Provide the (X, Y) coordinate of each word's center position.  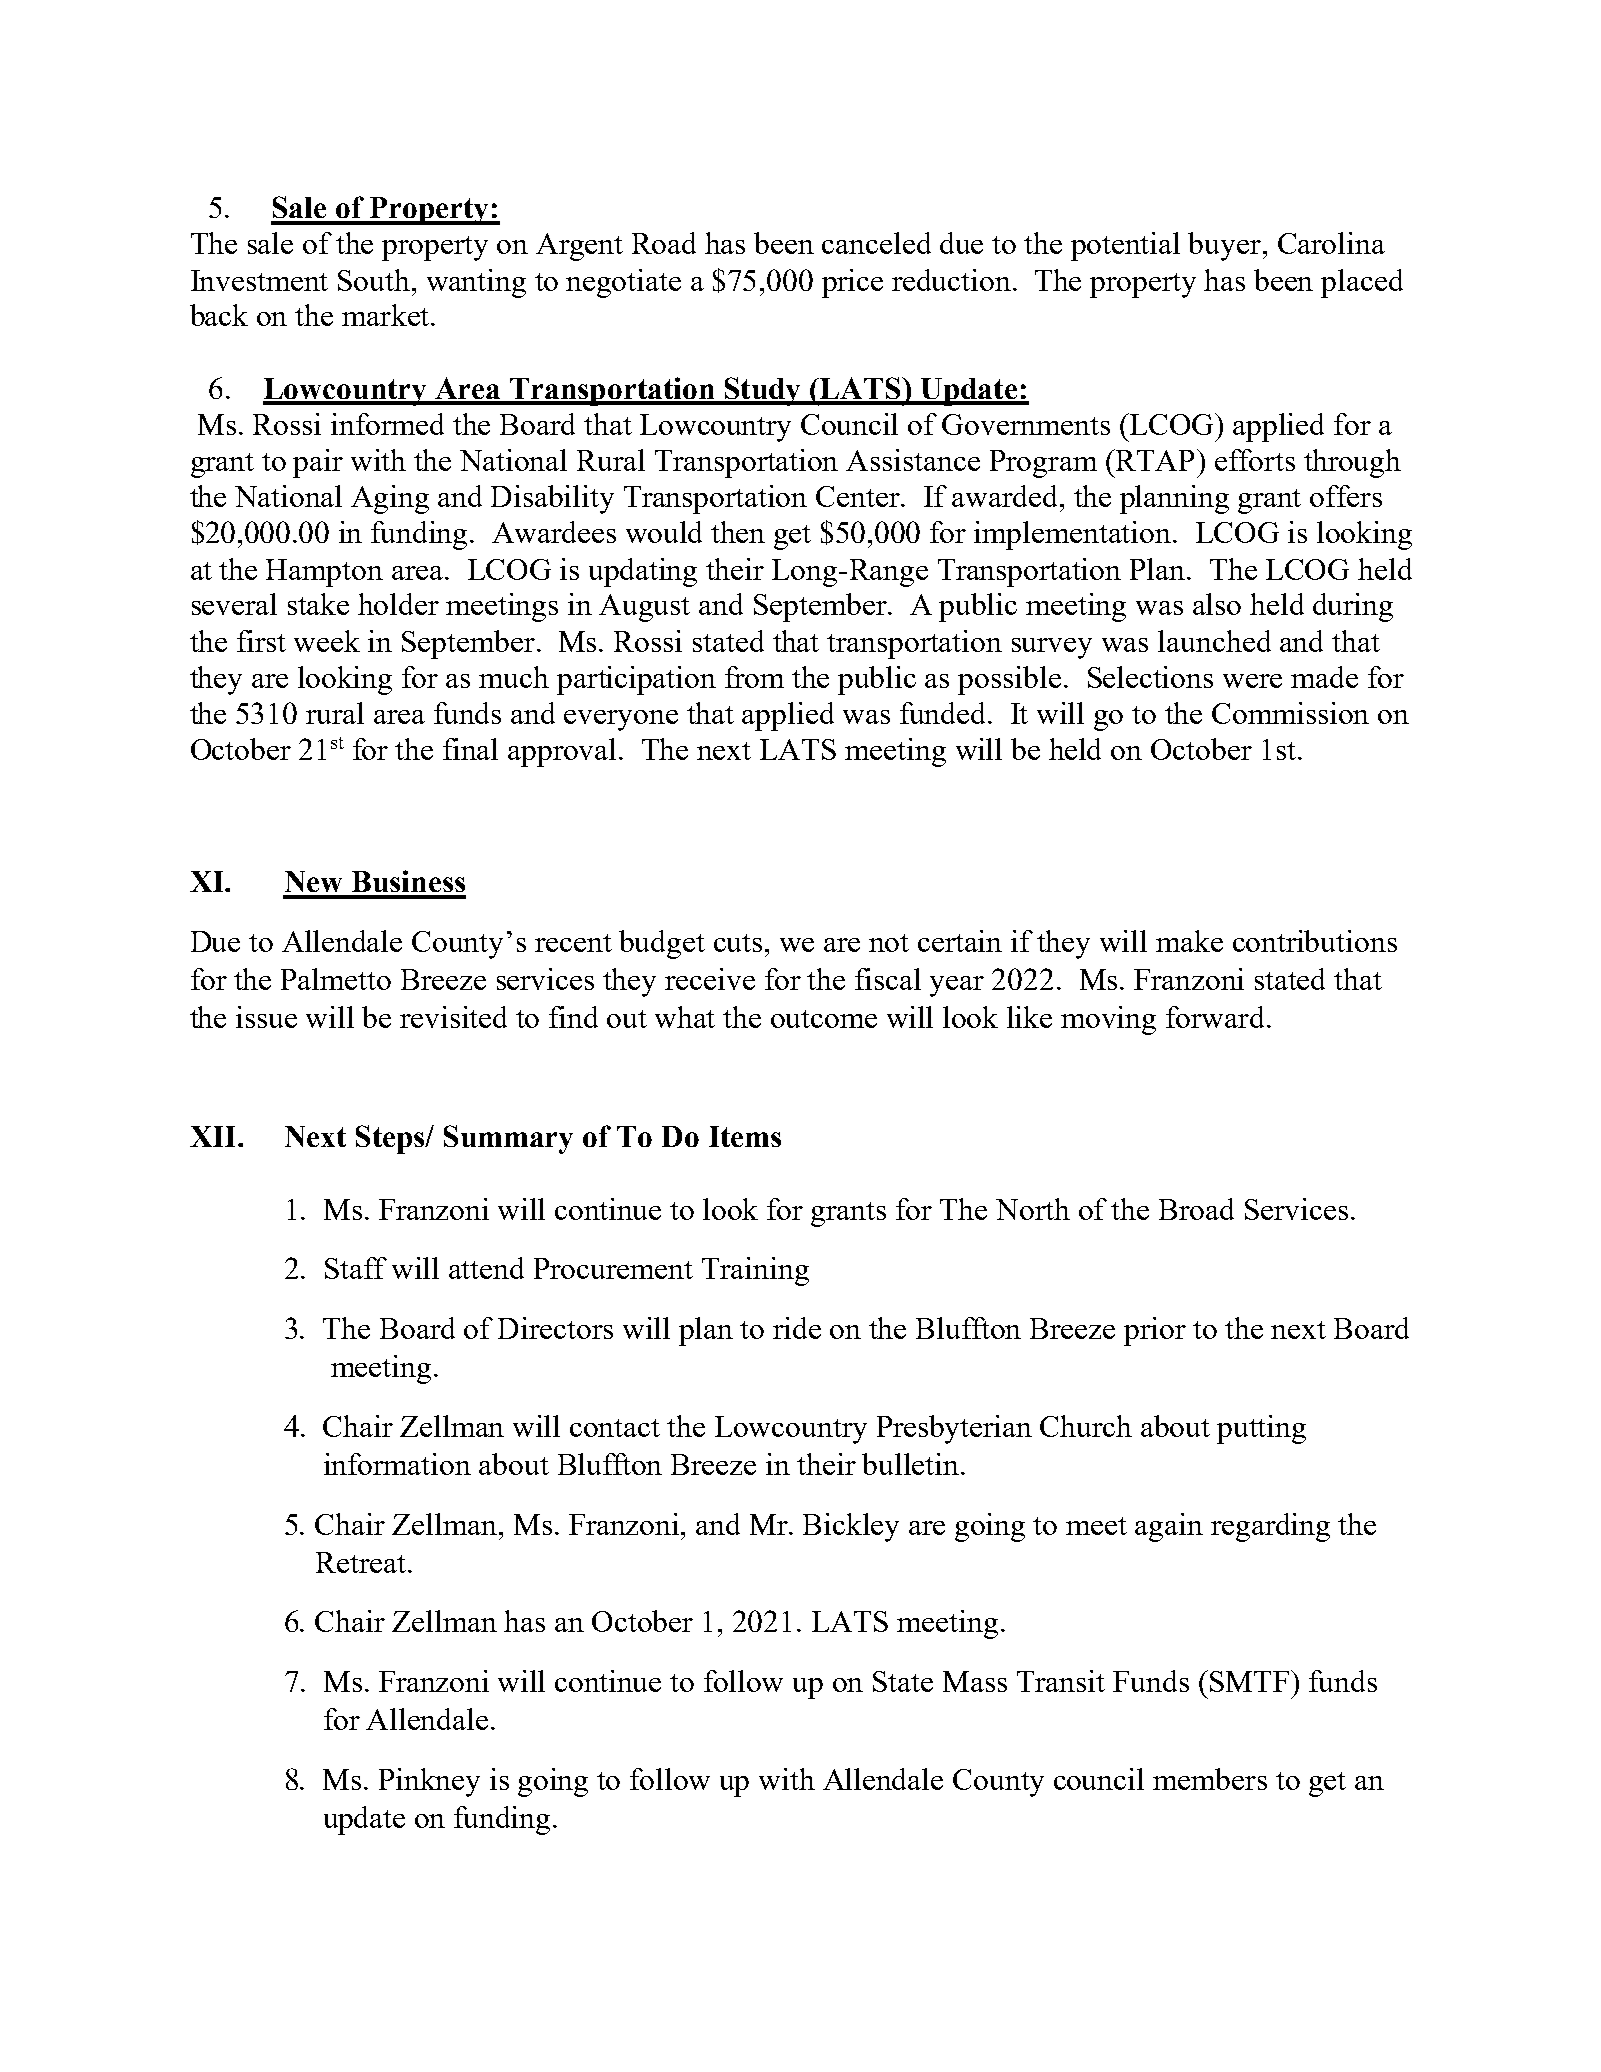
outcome (824, 1019)
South (374, 280)
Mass (975, 1681)
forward (1215, 1017)
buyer (1226, 246)
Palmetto (336, 979)
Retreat (361, 1562)
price (852, 283)
